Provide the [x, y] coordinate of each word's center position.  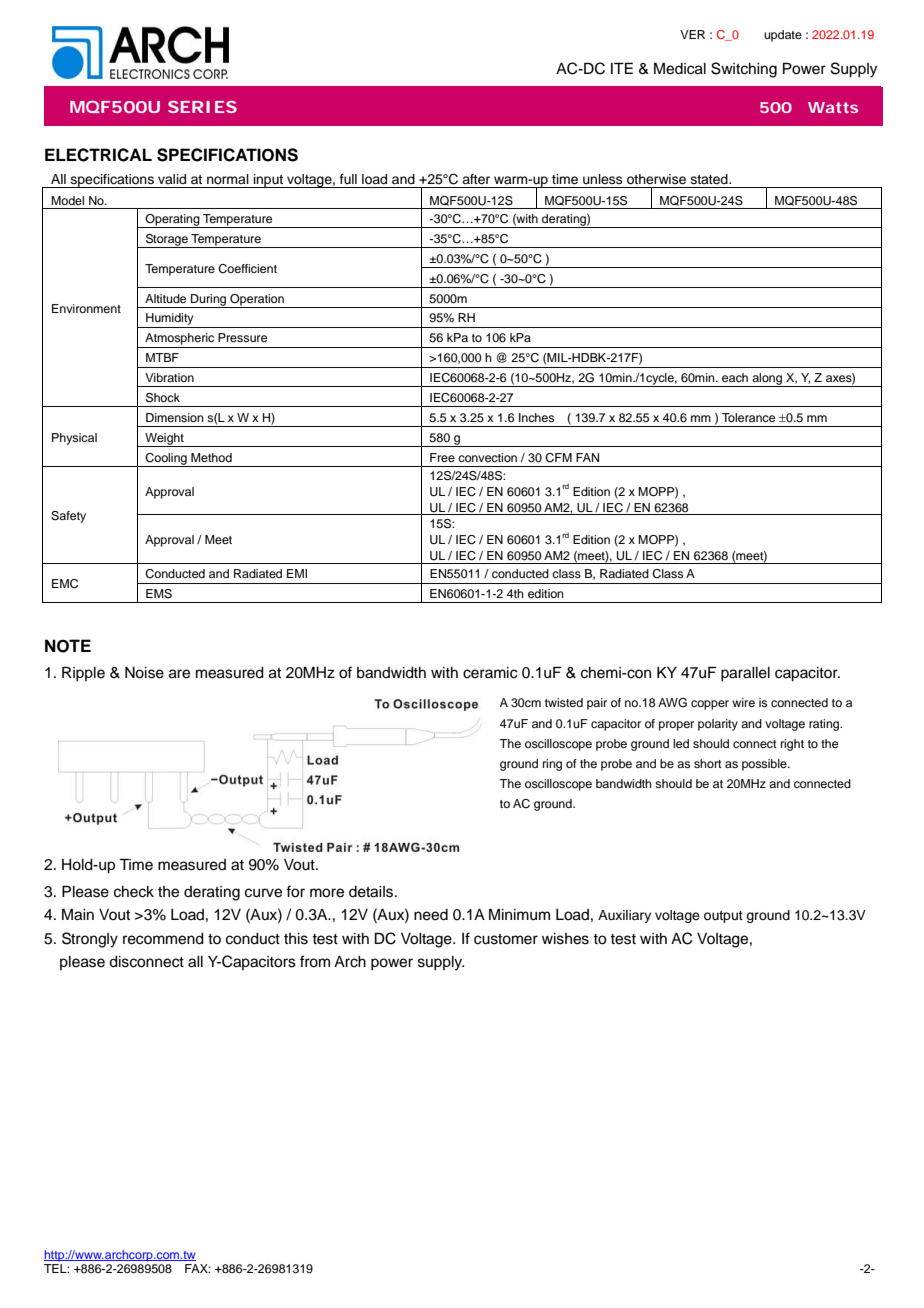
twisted [564, 702]
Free [442, 457]
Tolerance [748, 417]
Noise [144, 673]
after [476, 179]
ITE [622, 68]
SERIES [202, 107]
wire [743, 702]
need [431, 915]
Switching [744, 70]
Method [211, 457]
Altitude [165, 298]
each [735, 377]
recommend [163, 939]
